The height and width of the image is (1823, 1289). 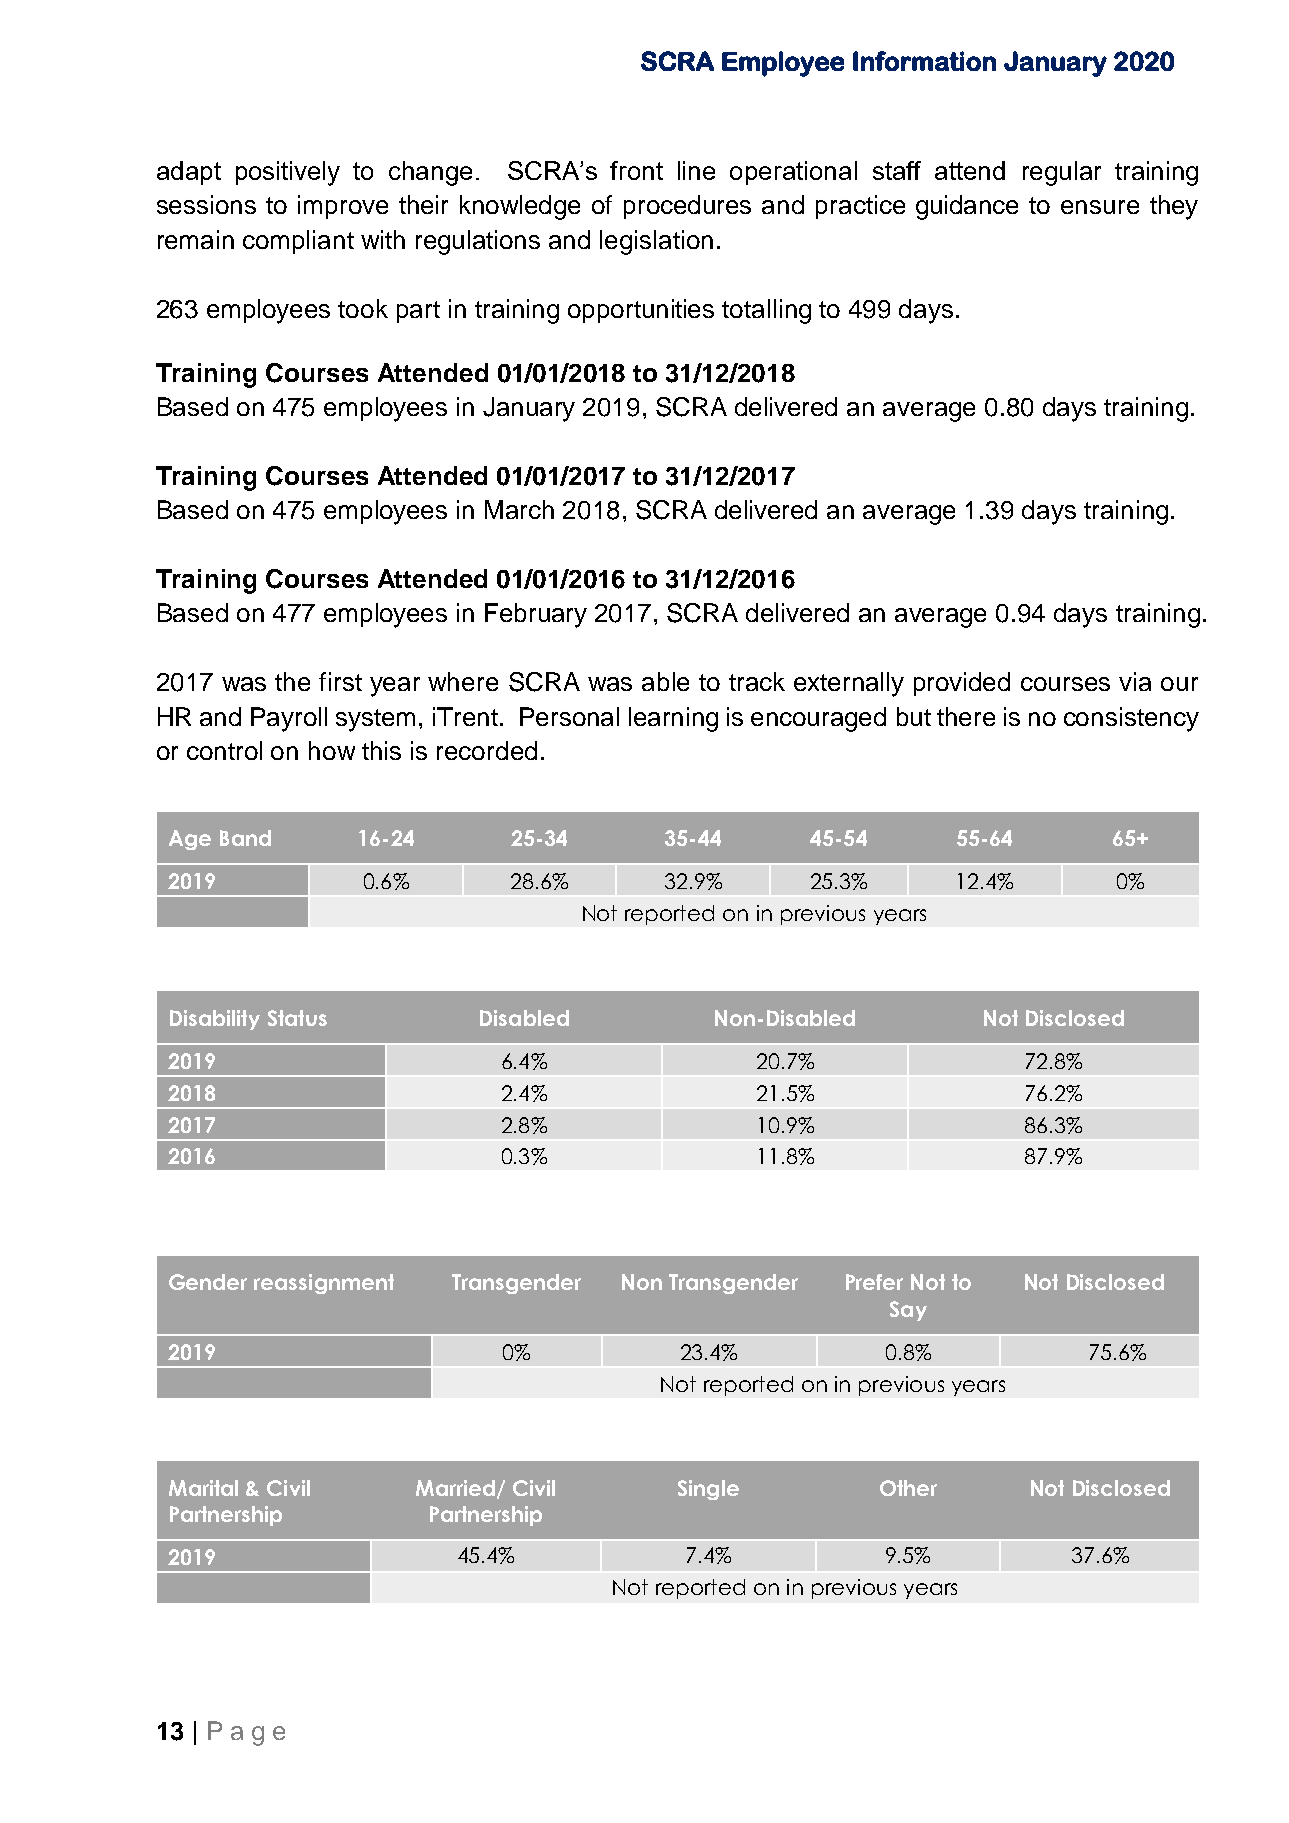 I want to click on positively, so click(x=288, y=173).
